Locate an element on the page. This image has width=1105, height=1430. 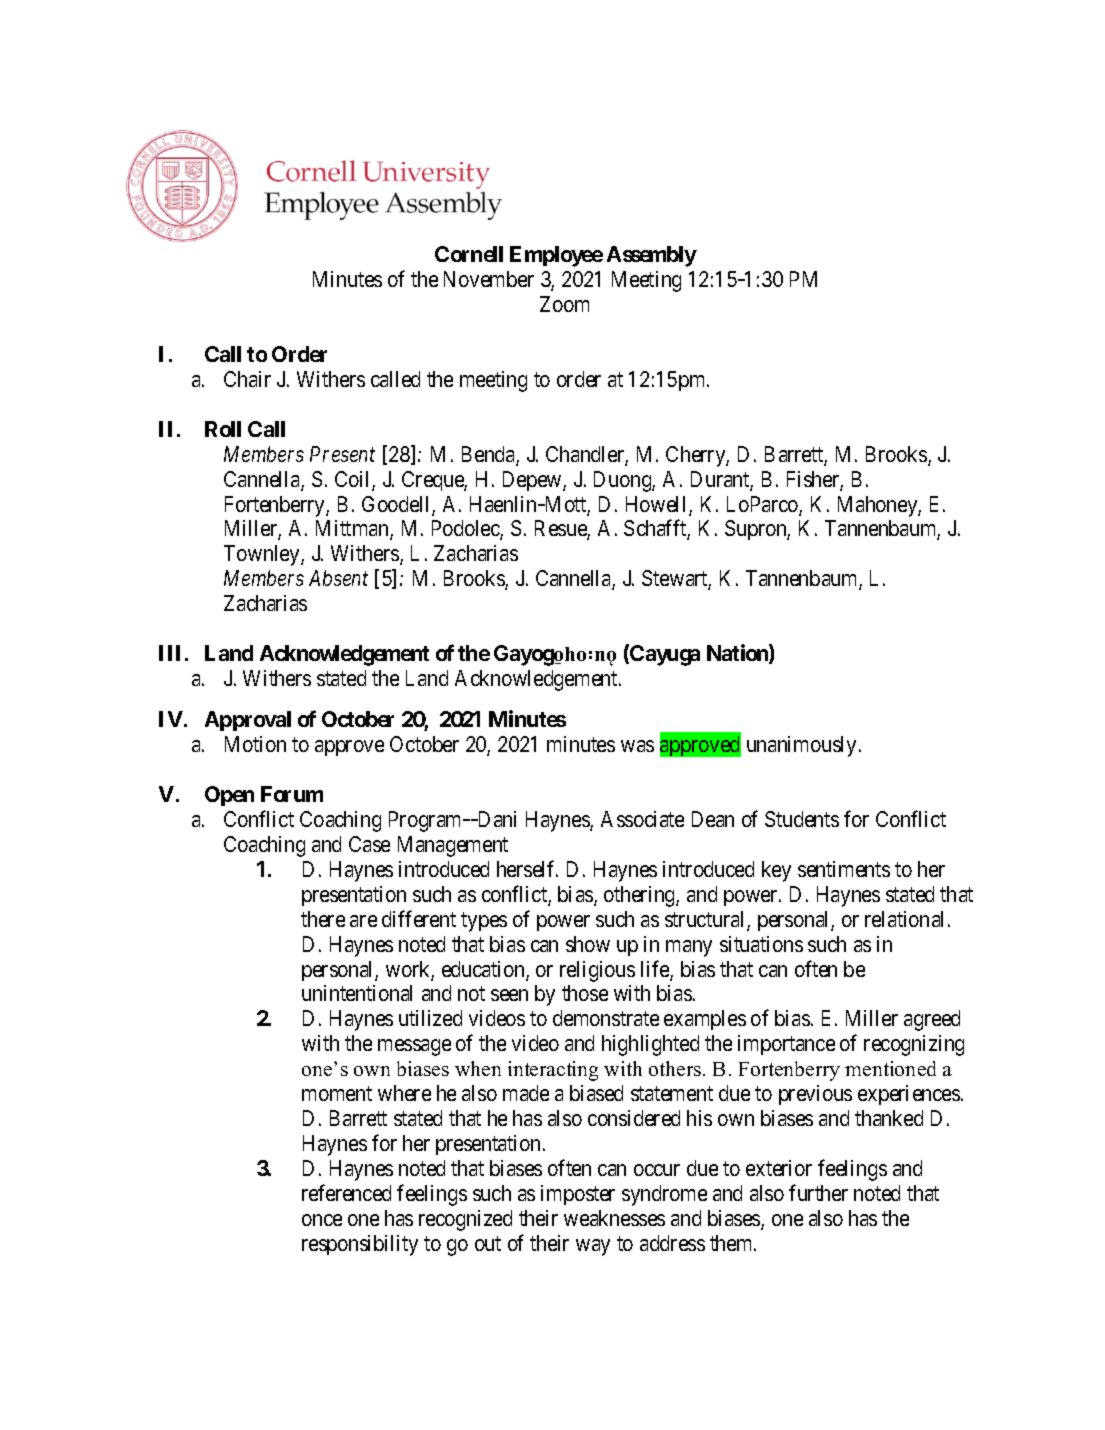
once is located at coordinates (322, 1220).
